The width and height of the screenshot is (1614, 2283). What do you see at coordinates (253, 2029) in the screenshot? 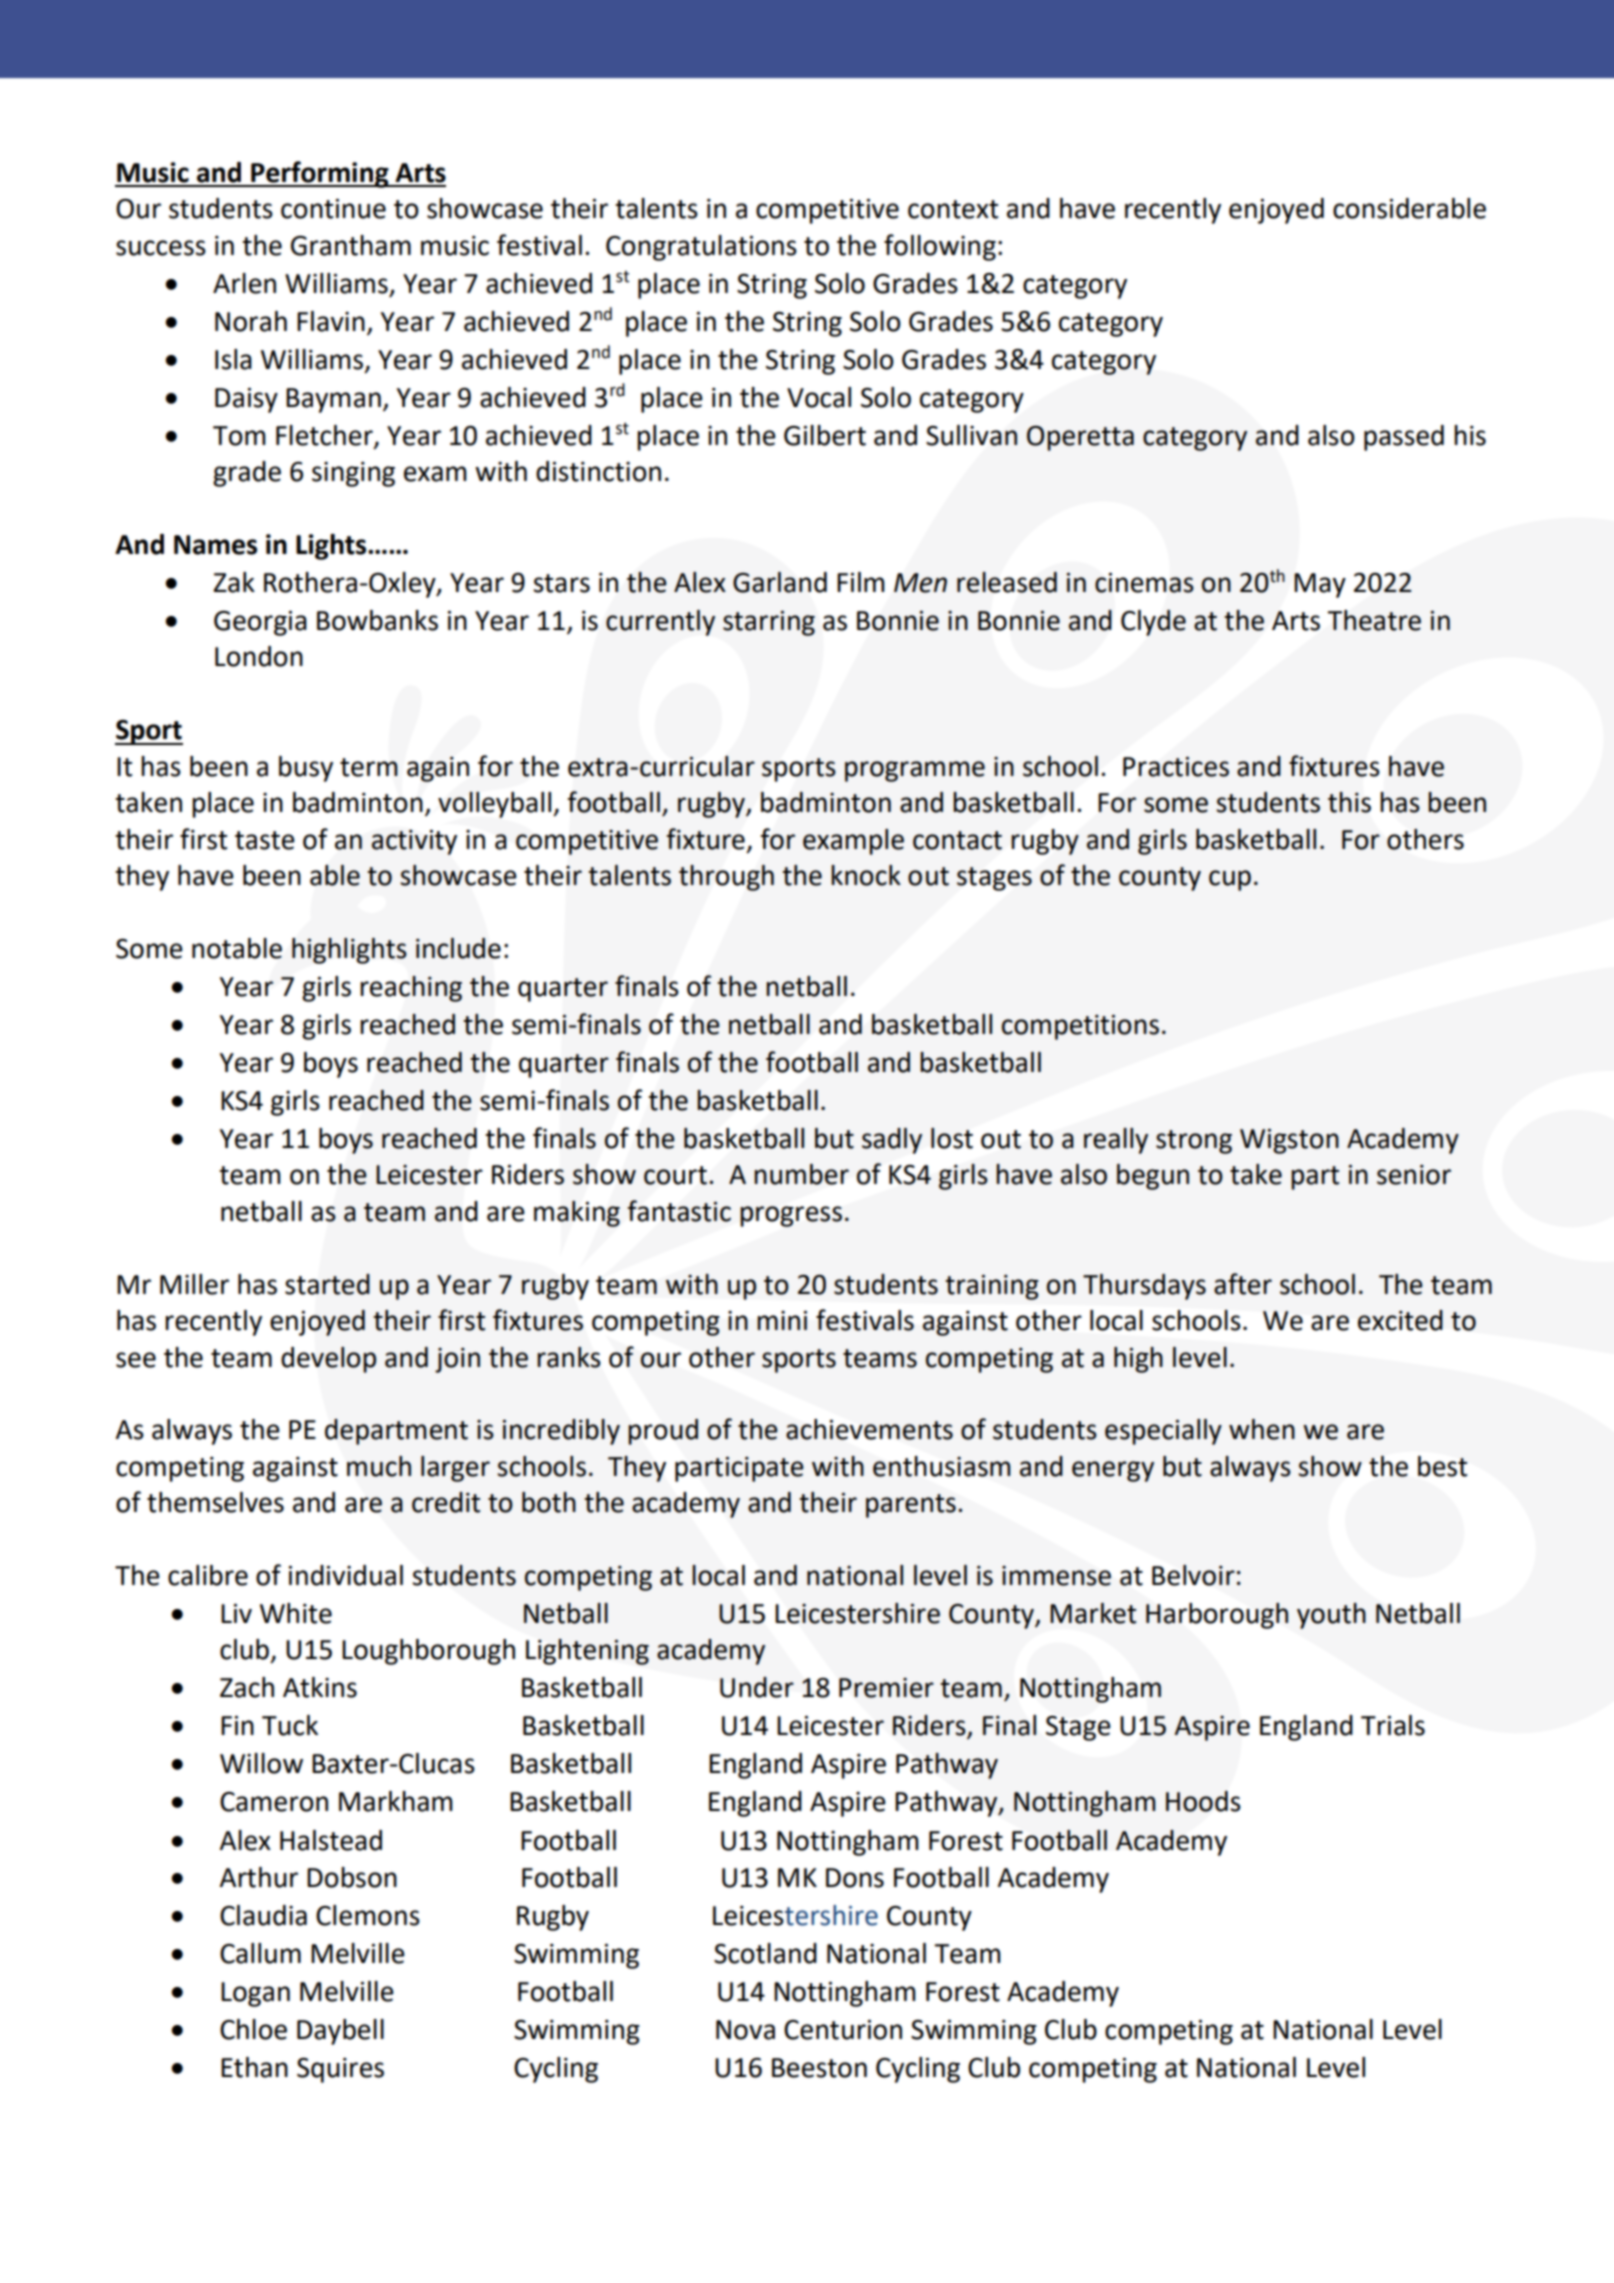
I see `Chloe` at bounding box center [253, 2029].
